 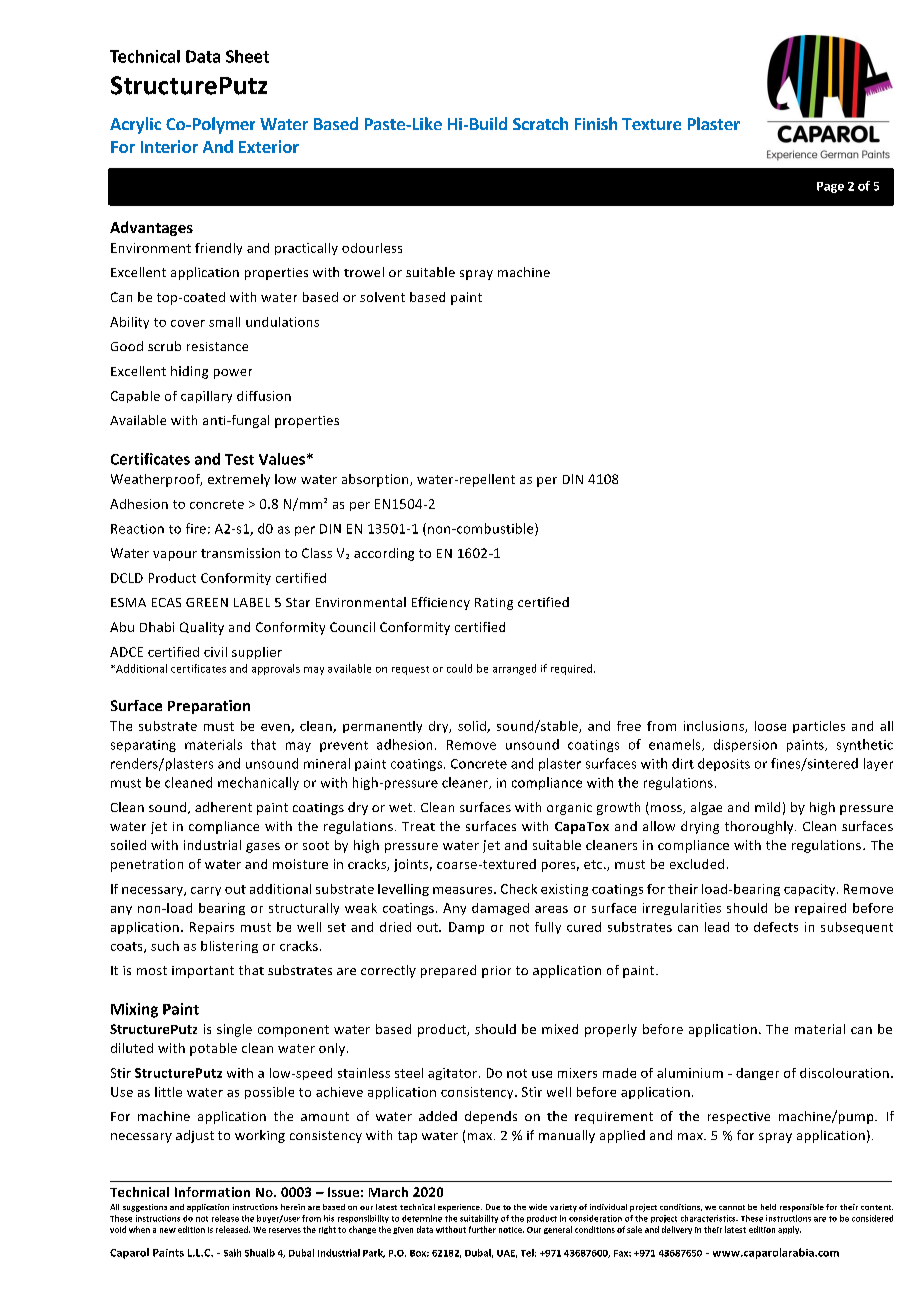 I want to click on Repairs, so click(x=212, y=928).
